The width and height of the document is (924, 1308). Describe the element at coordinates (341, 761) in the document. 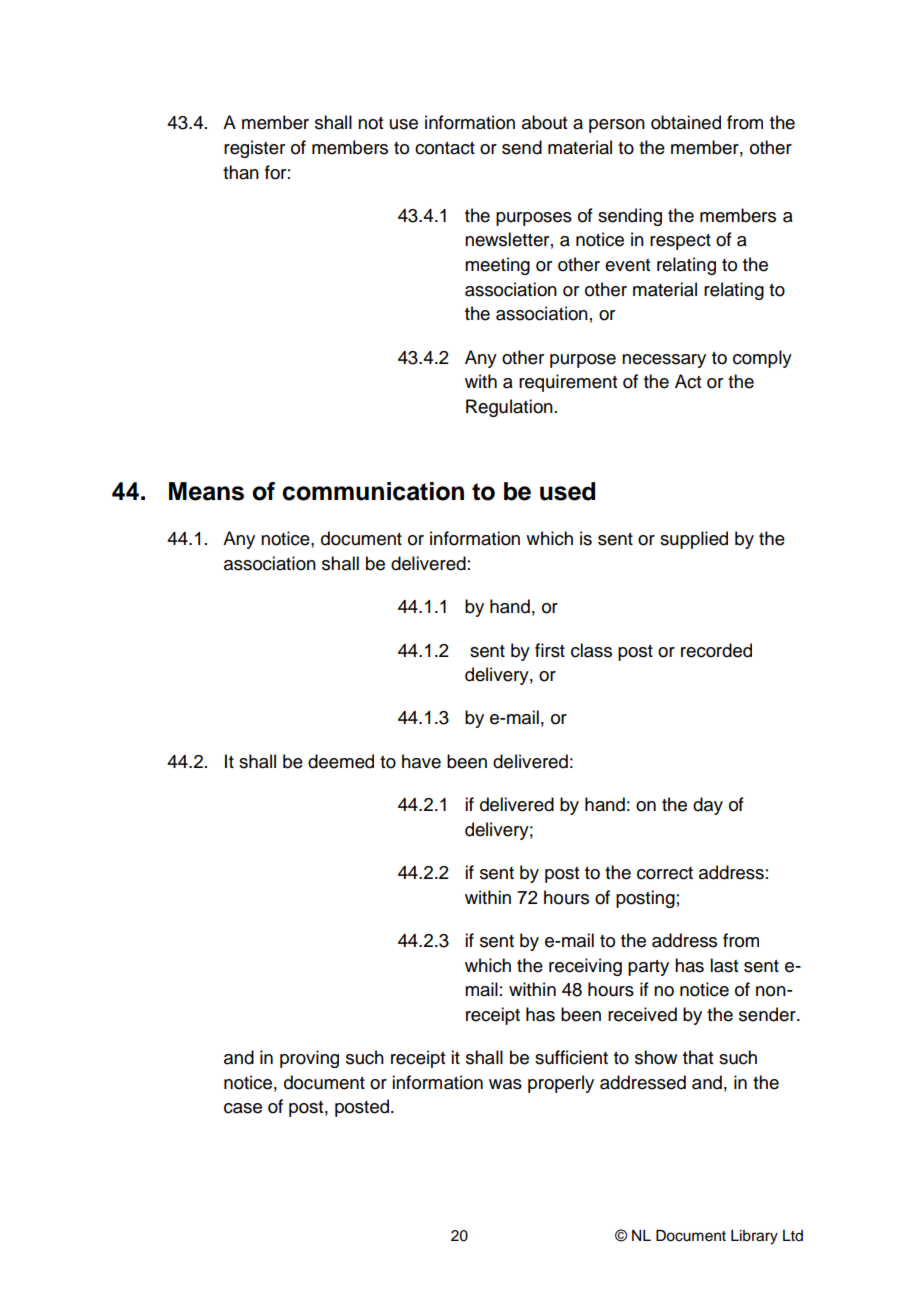

I see `deemed` at that location.
